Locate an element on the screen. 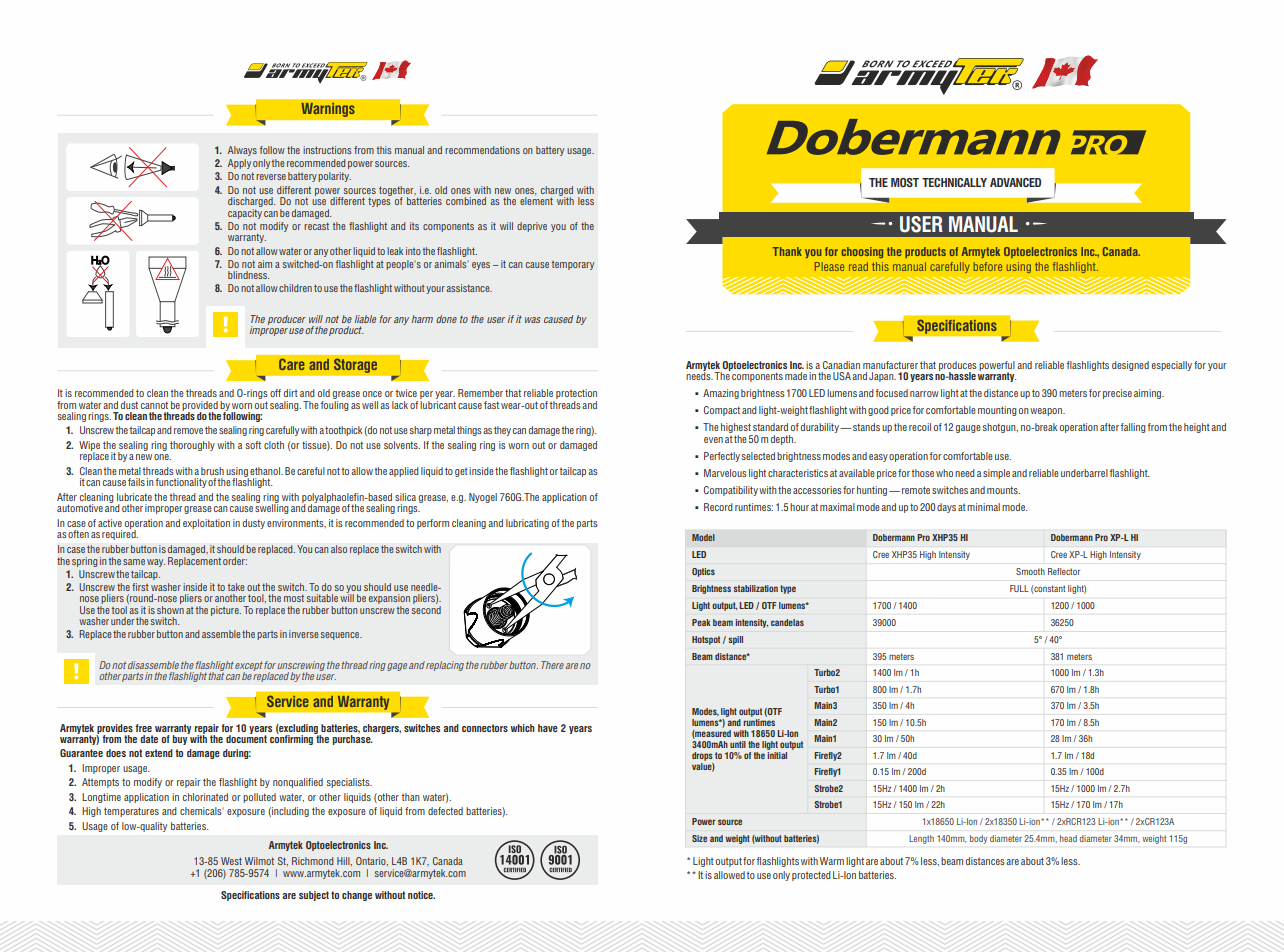 Image resolution: width=1284 pixels, height=952 pixels. West is located at coordinates (231, 861).
